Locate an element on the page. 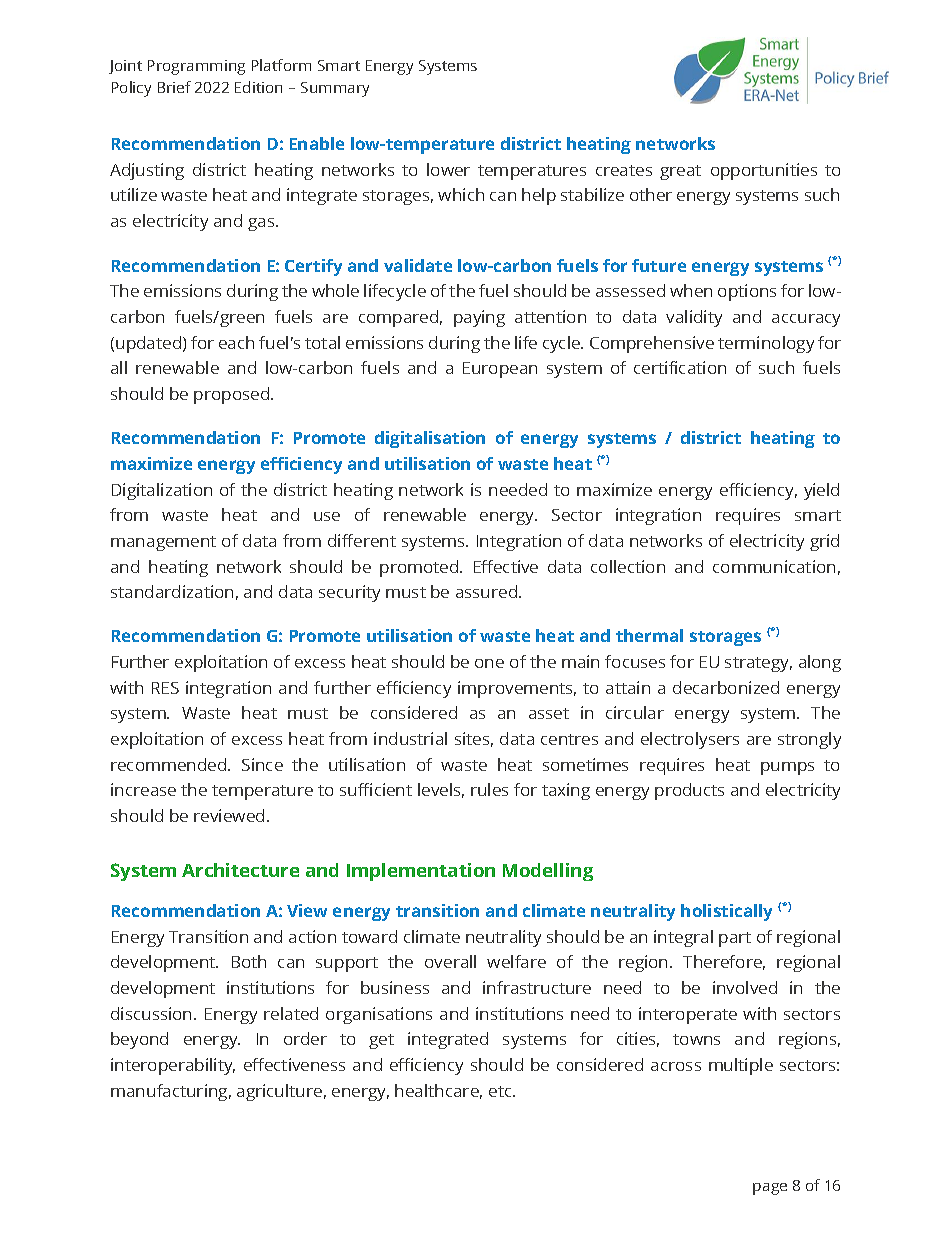 Image resolution: width=952 pixels, height=1233 pixels. standardization is located at coordinates (172, 591).
